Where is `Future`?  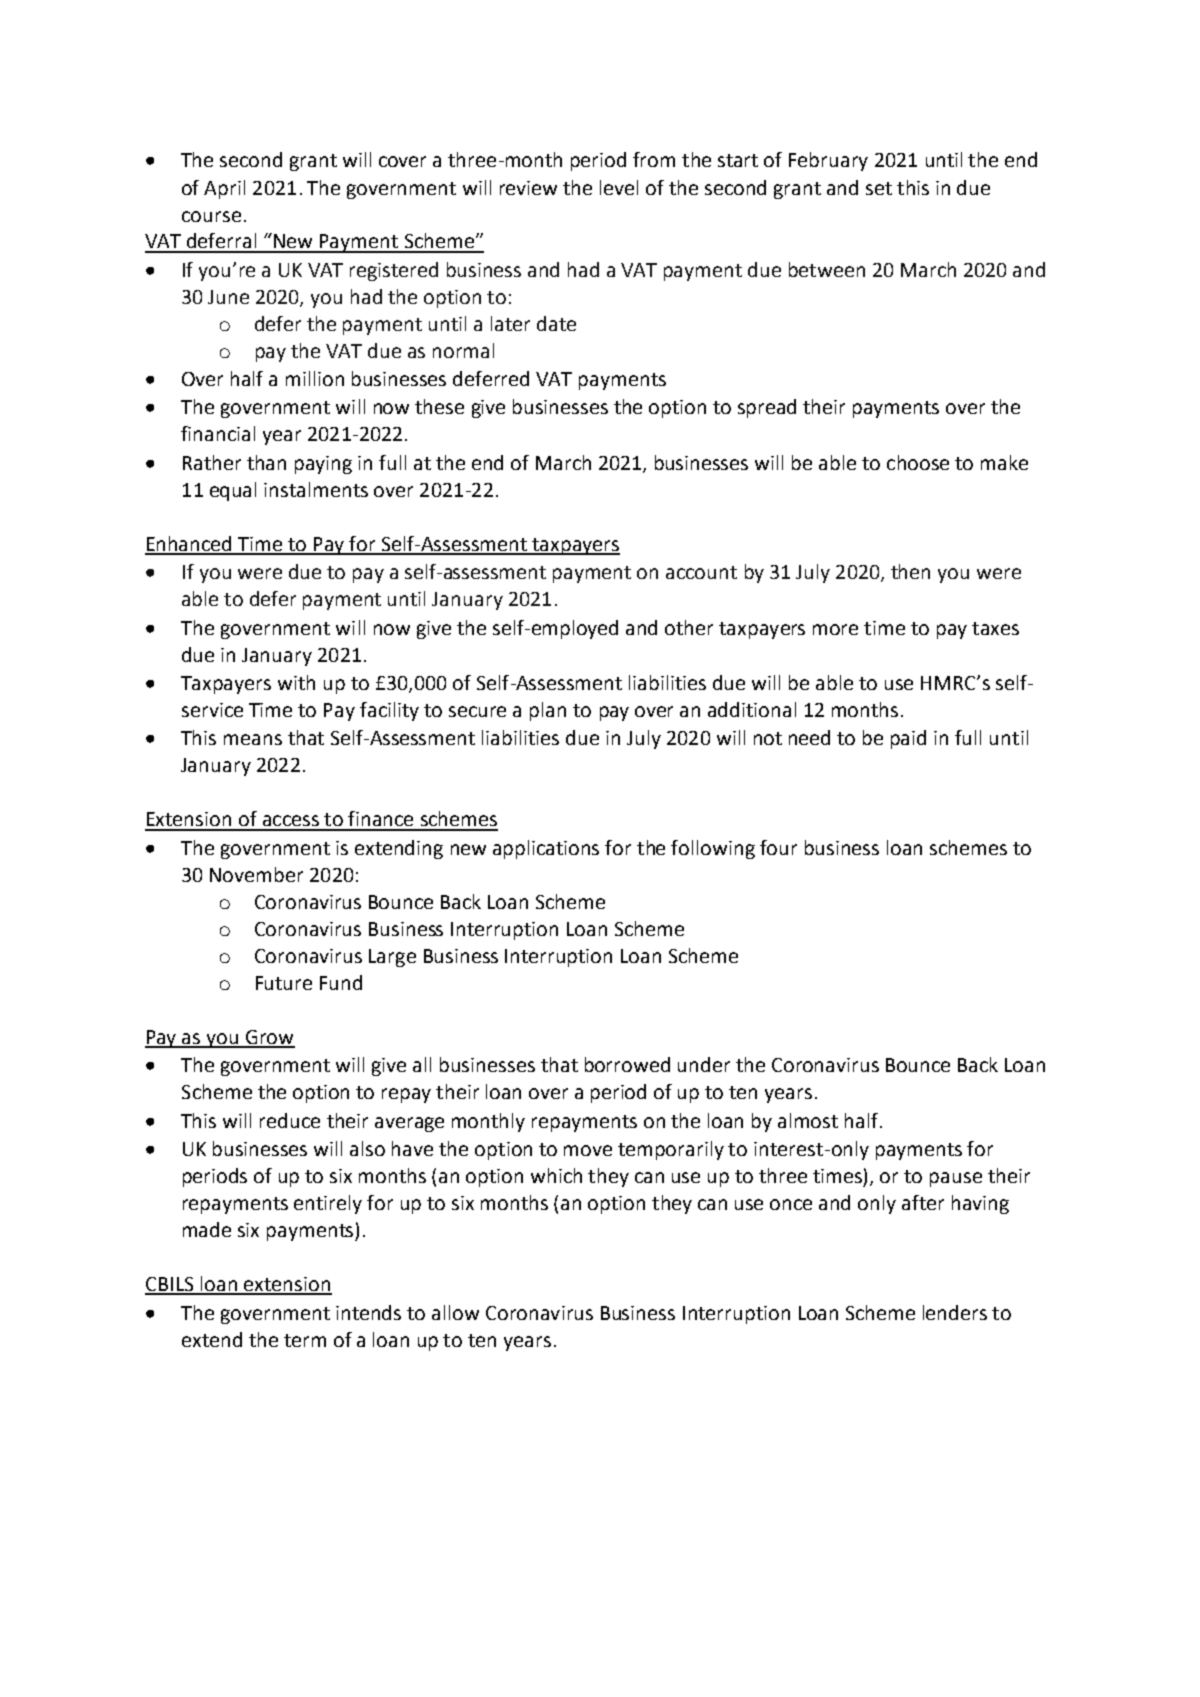 Future is located at coordinates (284, 983).
